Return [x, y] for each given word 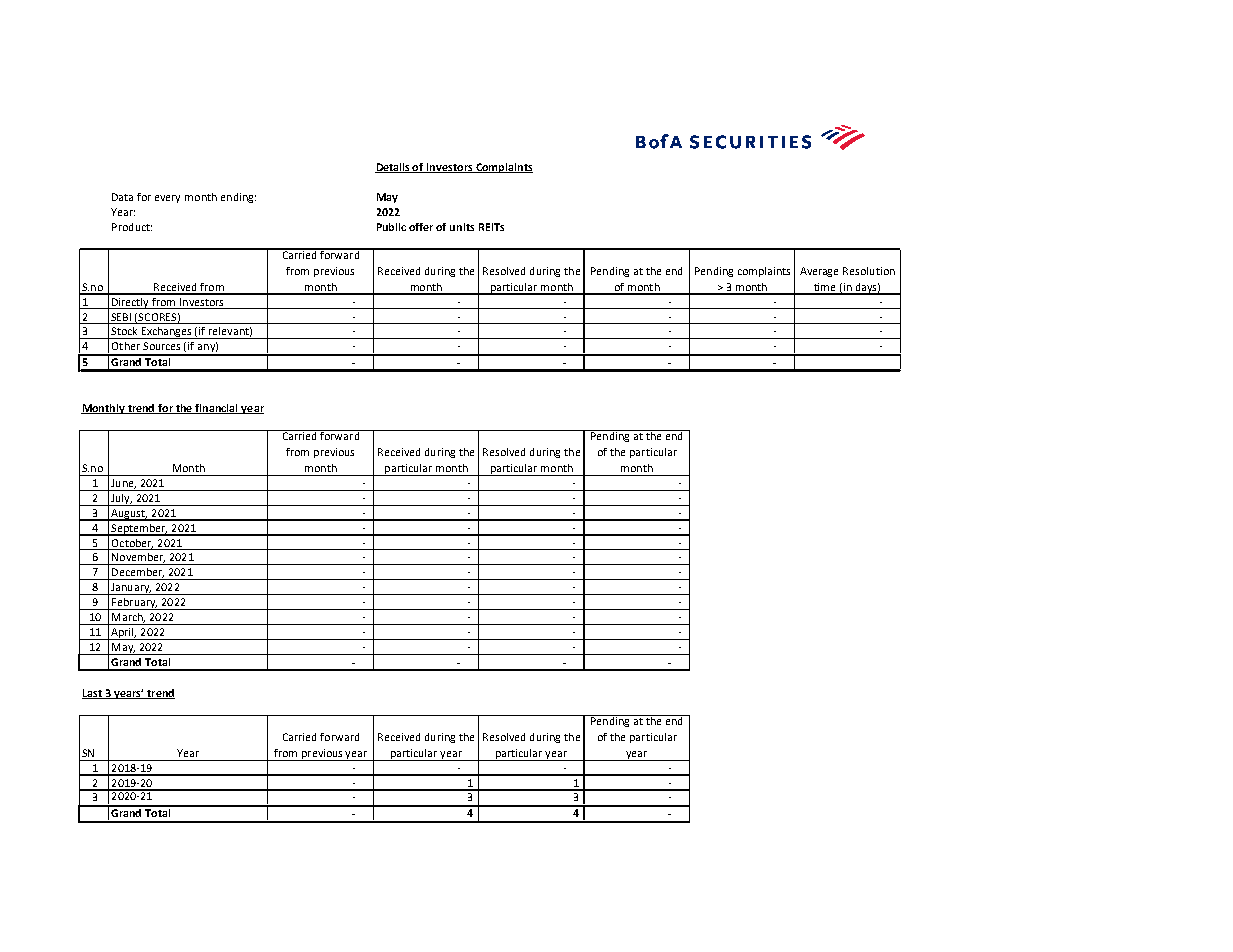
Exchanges [167, 333]
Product [132, 227]
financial [217, 409]
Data [122, 197]
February [134, 604]
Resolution [869, 271]
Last [93, 694]
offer [421, 227]
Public [391, 227]
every [167, 199]
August [128, 515]
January [130, 589]
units [462, 227]
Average [819, 272]
